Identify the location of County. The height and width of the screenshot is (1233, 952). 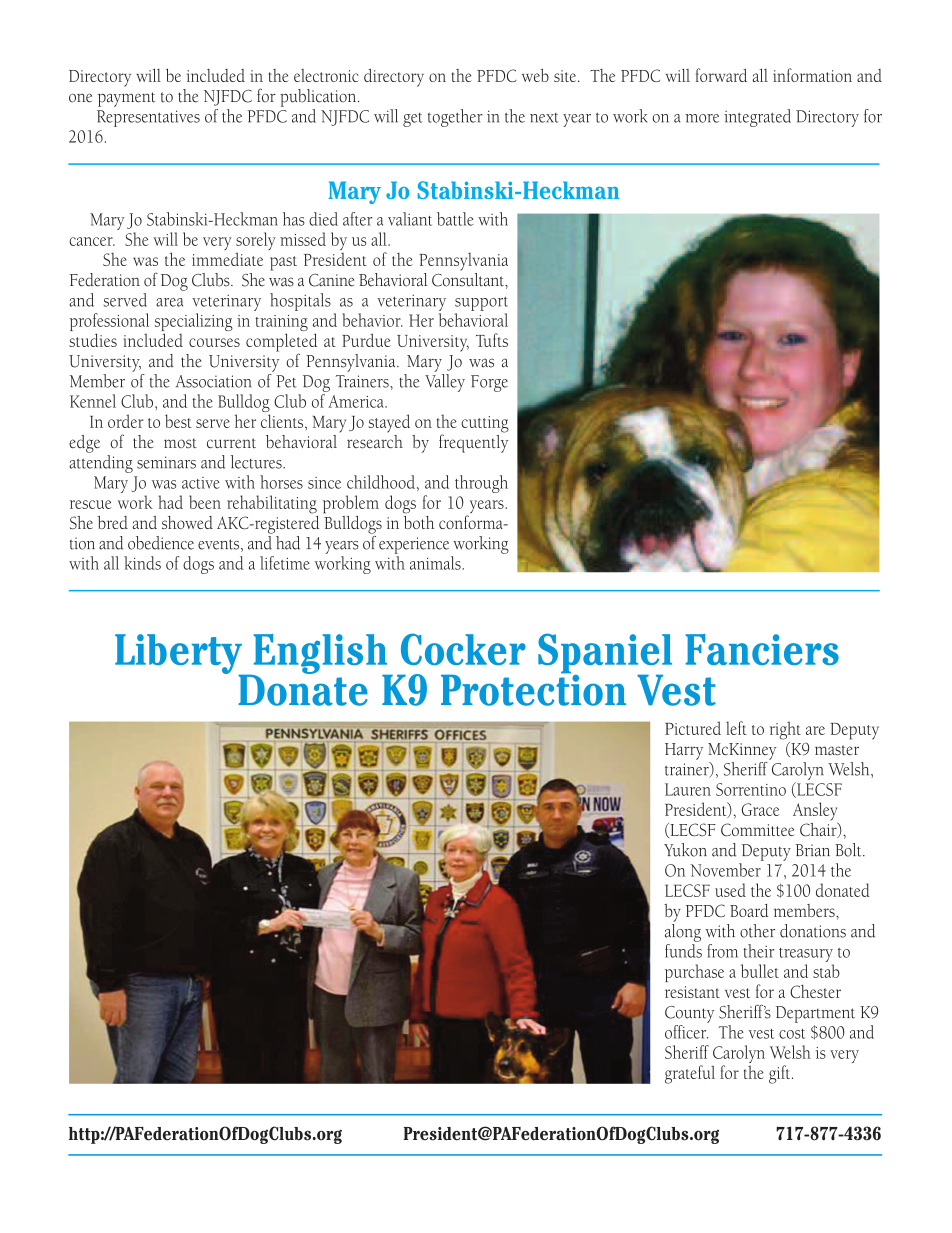
(689, 1014).
